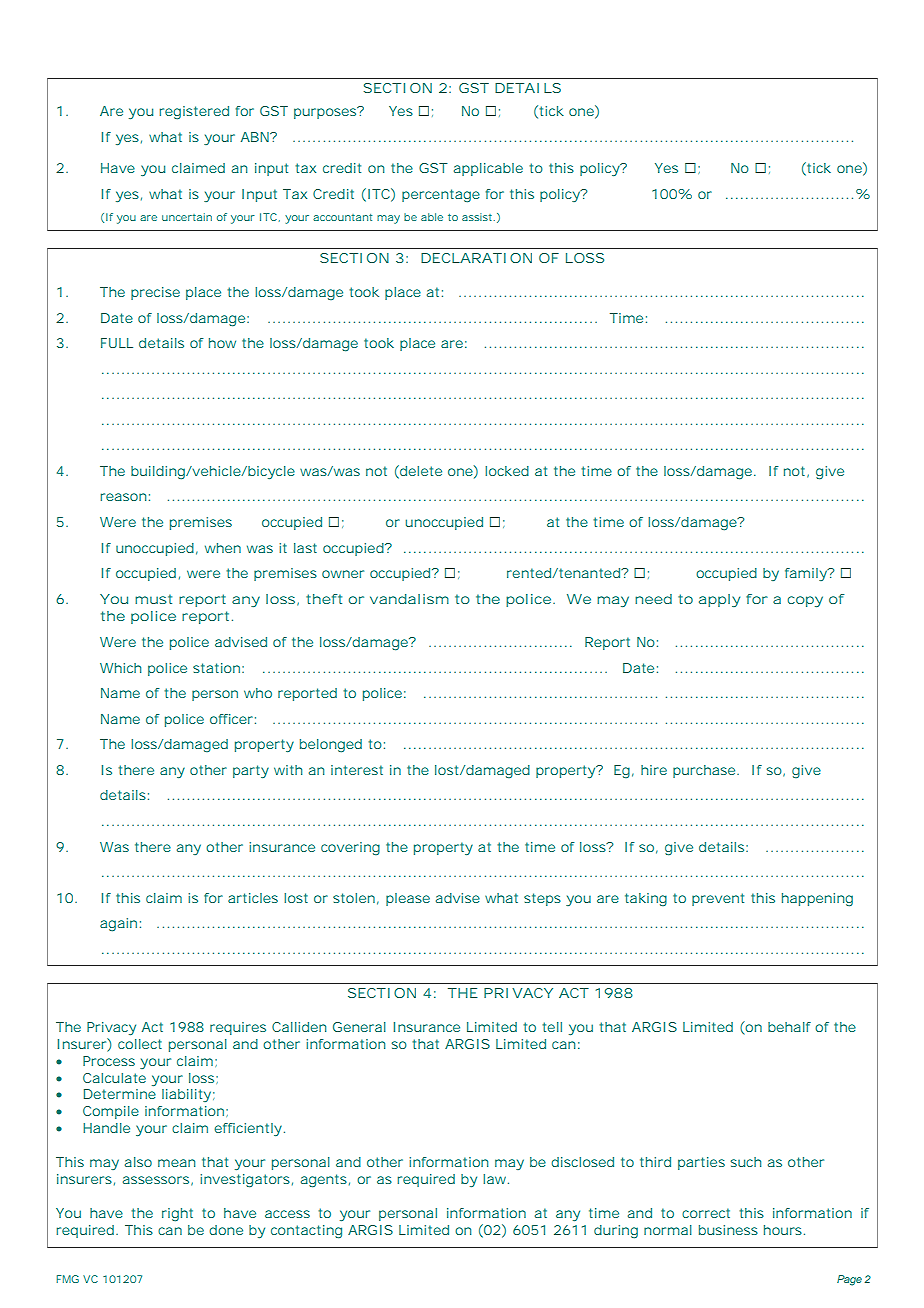  What do you see at coordinates (223, 548) in the screenshot?
I see `when` at bounding box center [223, 548].
